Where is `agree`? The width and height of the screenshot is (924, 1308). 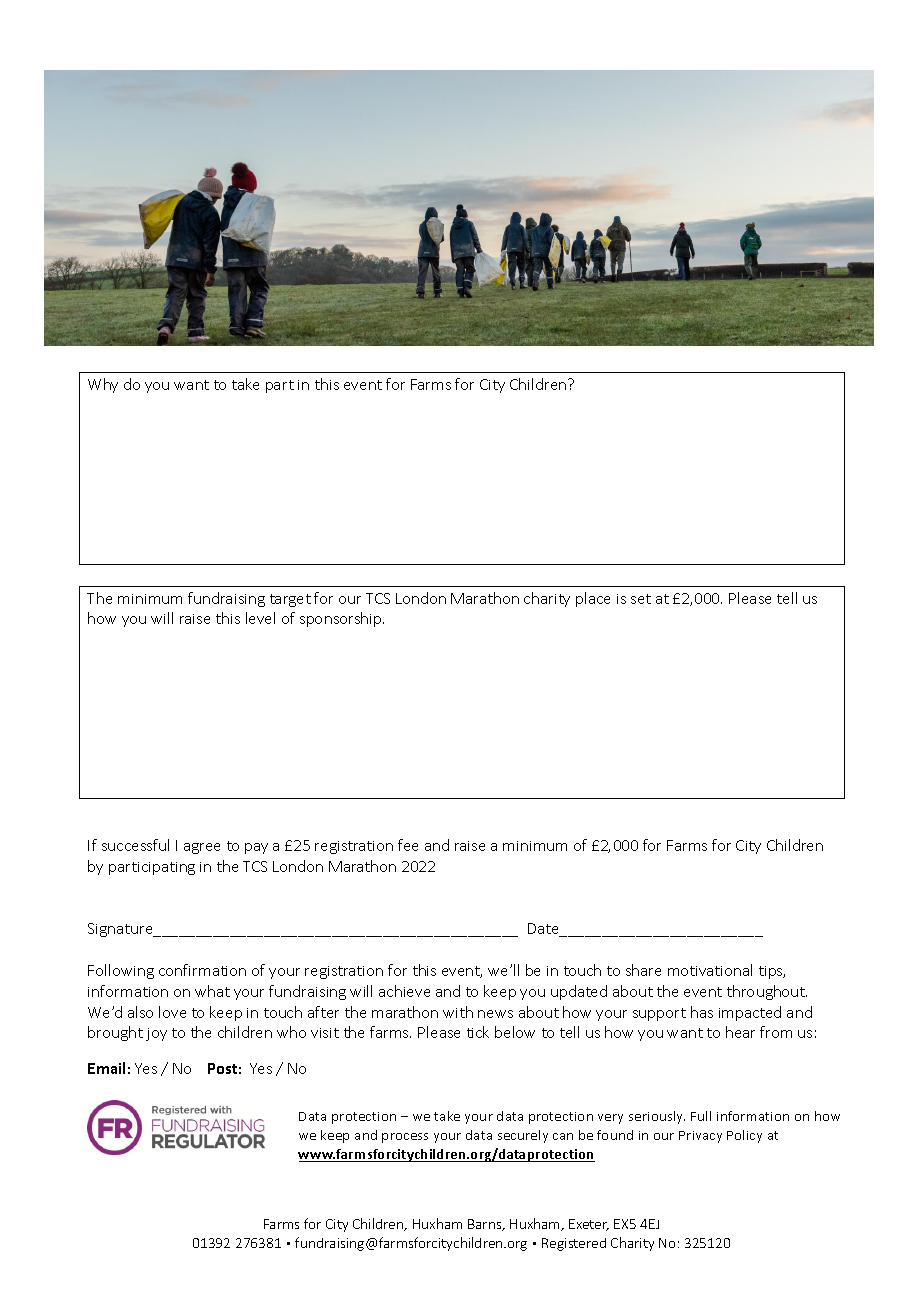
agree is located at coordinates (202, 848).
